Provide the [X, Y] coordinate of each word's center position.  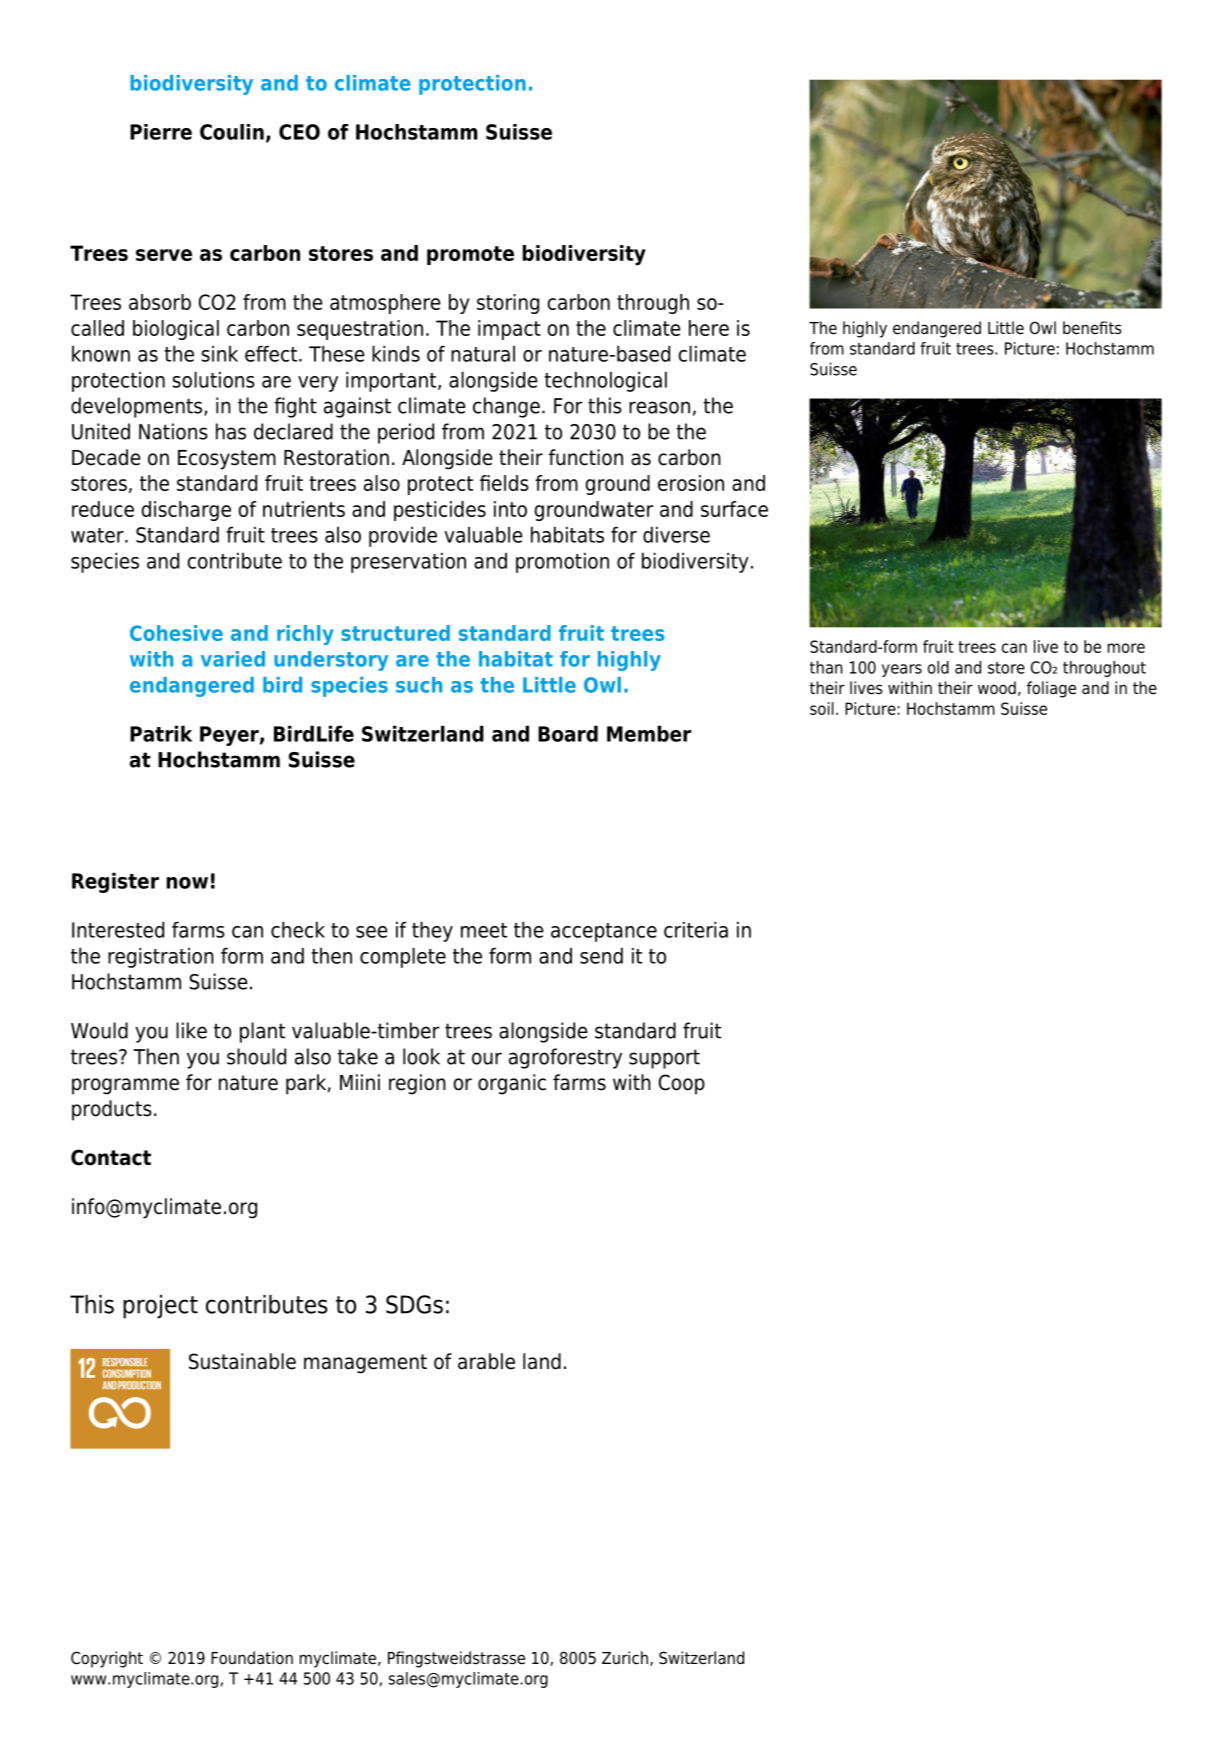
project [160, 1307]
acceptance [604, 932]
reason [659, 407]
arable [486, 1361]
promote [470, 255]
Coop [682, 1084]
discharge [186, 511]
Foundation [252, 1658]
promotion [562, 562]
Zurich [625, 1658]
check [298, 929]
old [938, 667]
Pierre [161, 132]
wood [997, 688]
